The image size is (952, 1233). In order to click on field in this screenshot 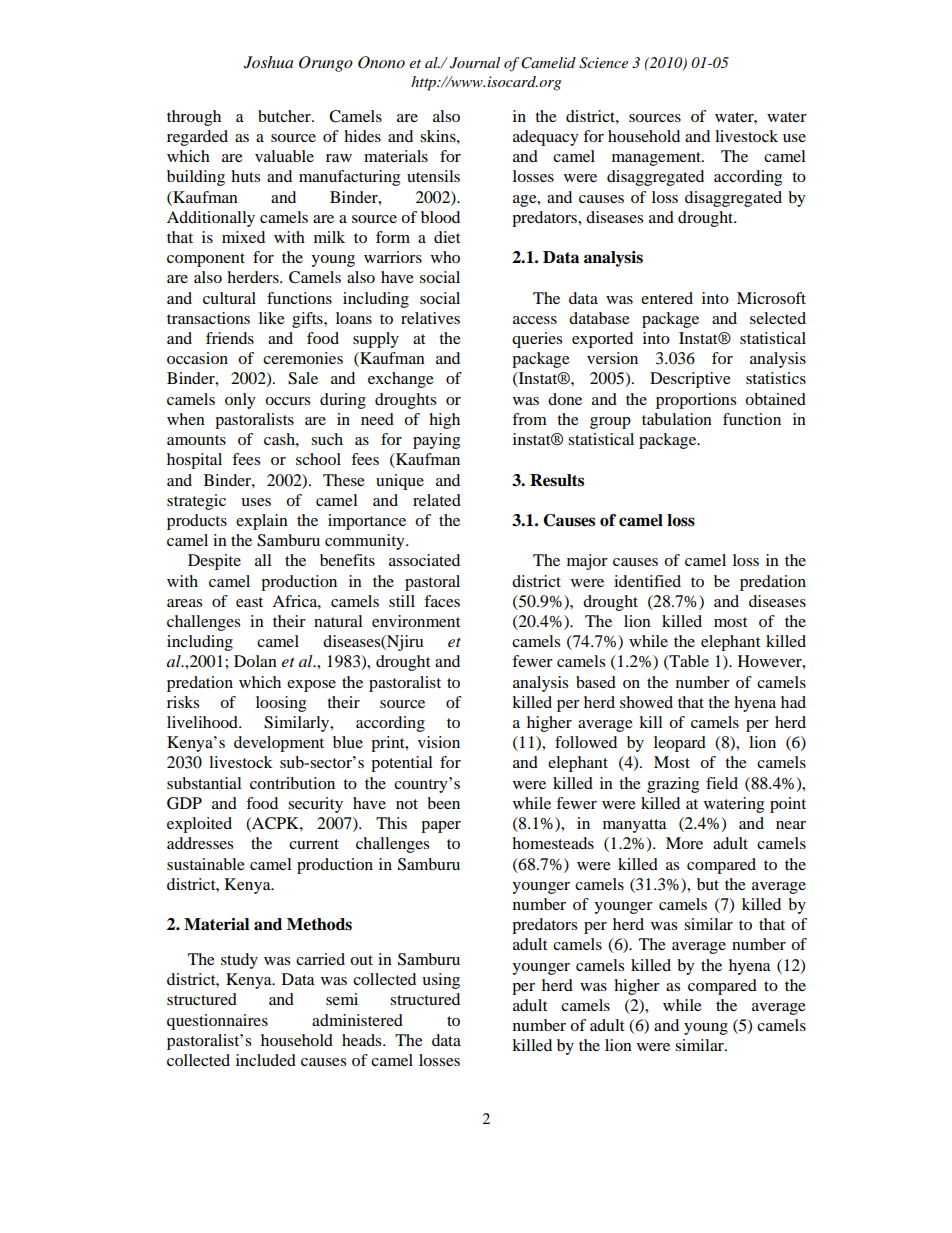, I will do `click(722, 783)`.
